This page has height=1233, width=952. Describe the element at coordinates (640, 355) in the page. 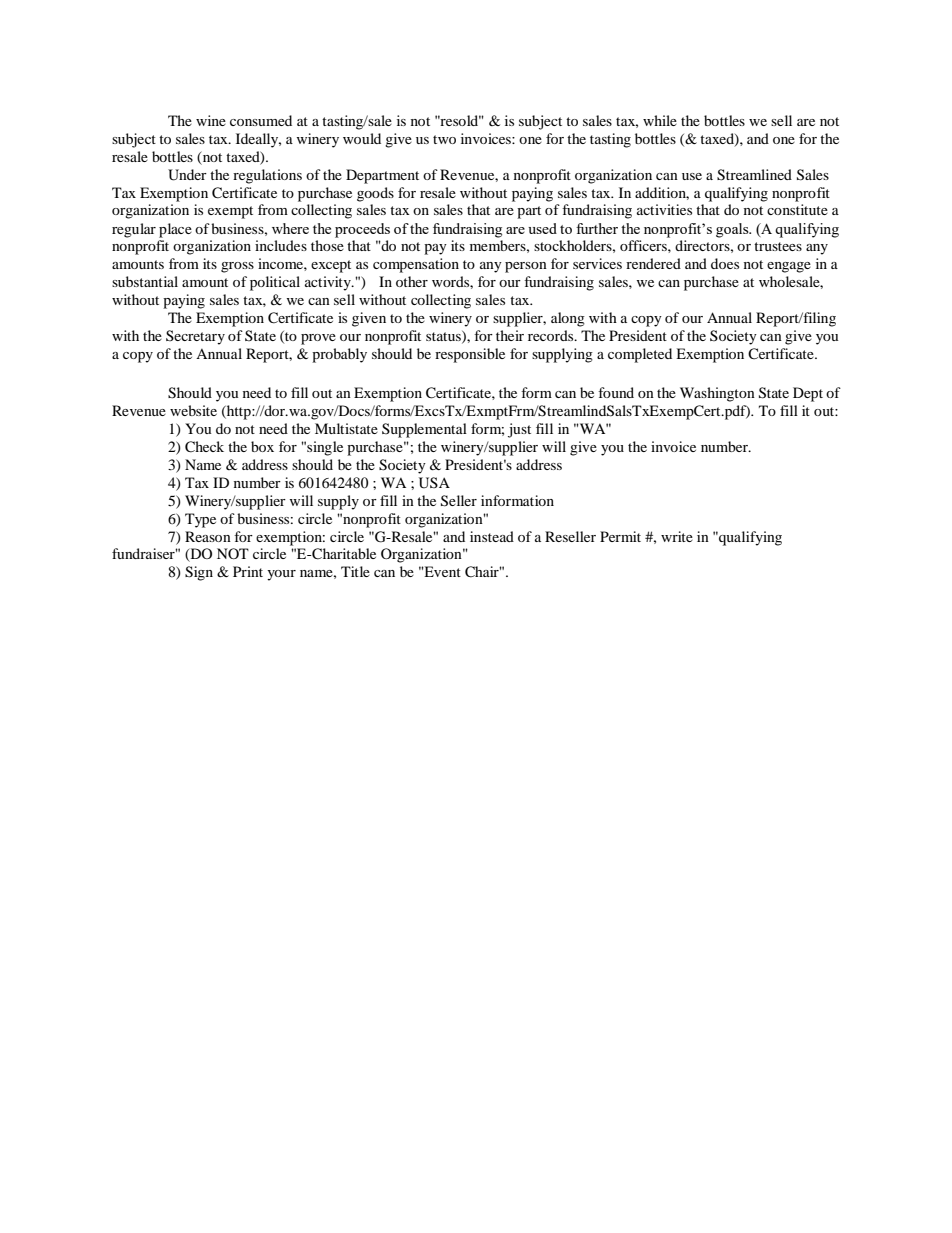

I see `completed` at that location.
